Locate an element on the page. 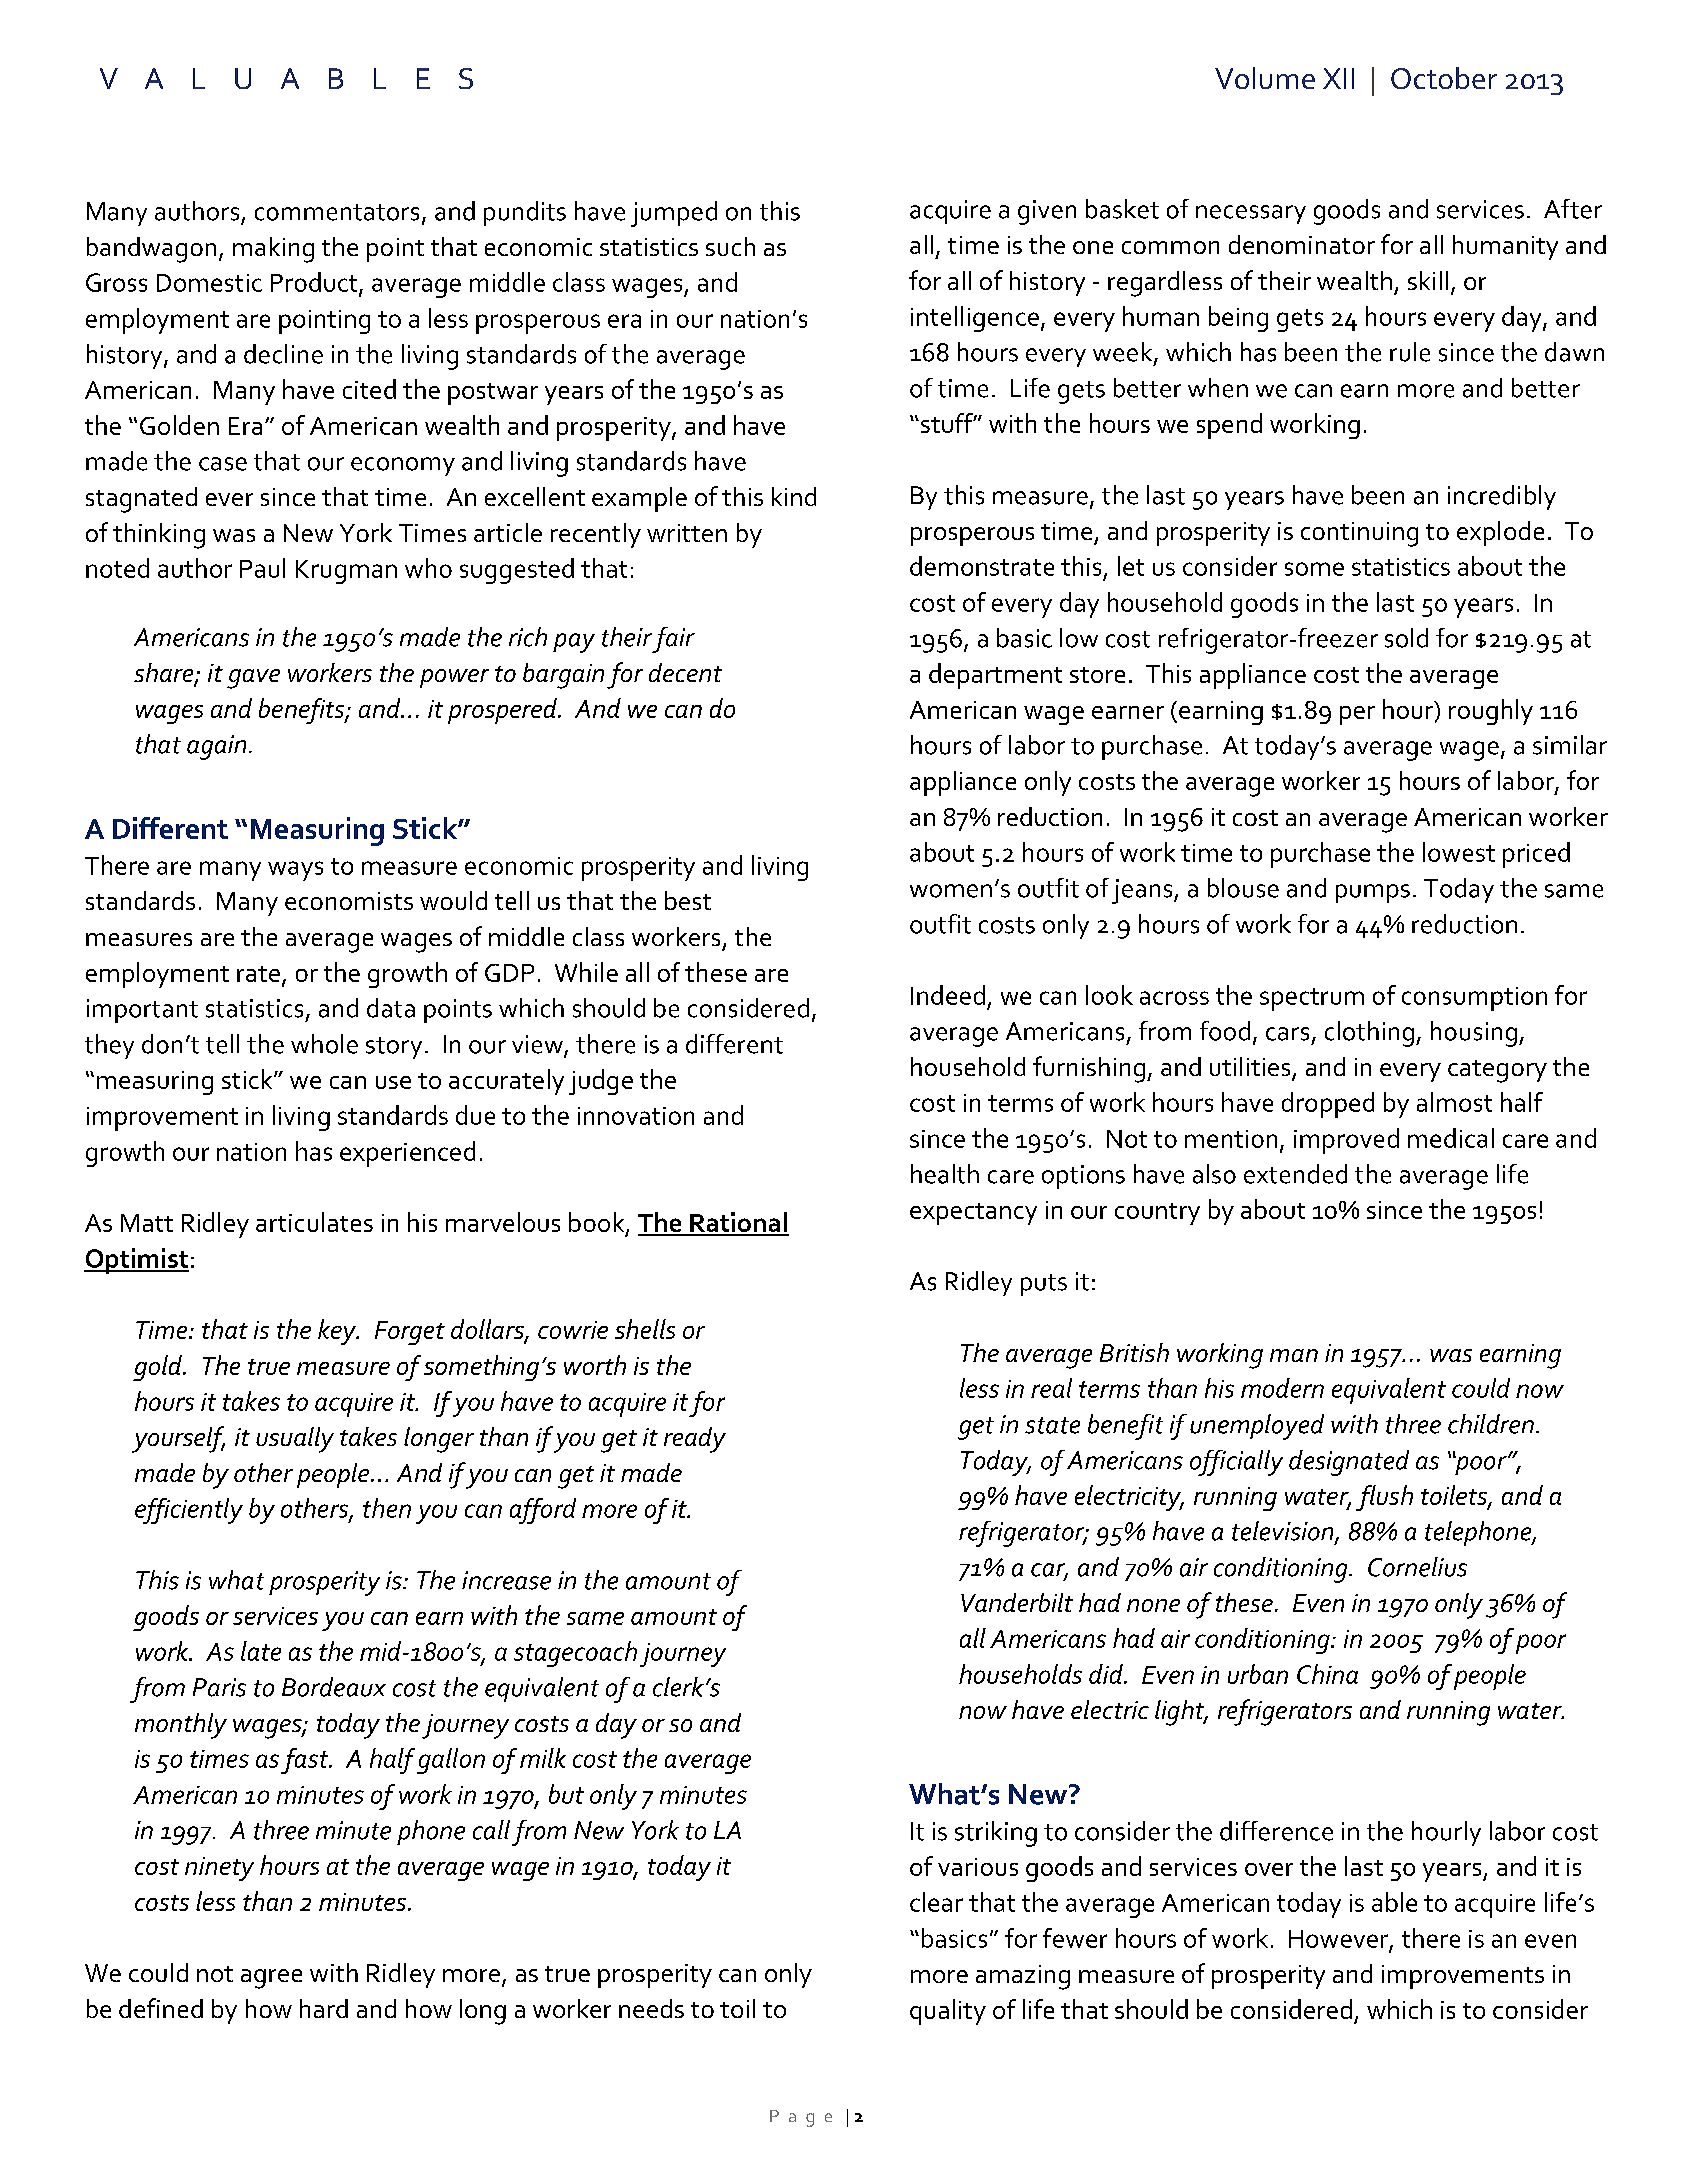 The width and height of the document is (1682, 2177). Vanderbilt is located at coordinates (1017, 1602).
